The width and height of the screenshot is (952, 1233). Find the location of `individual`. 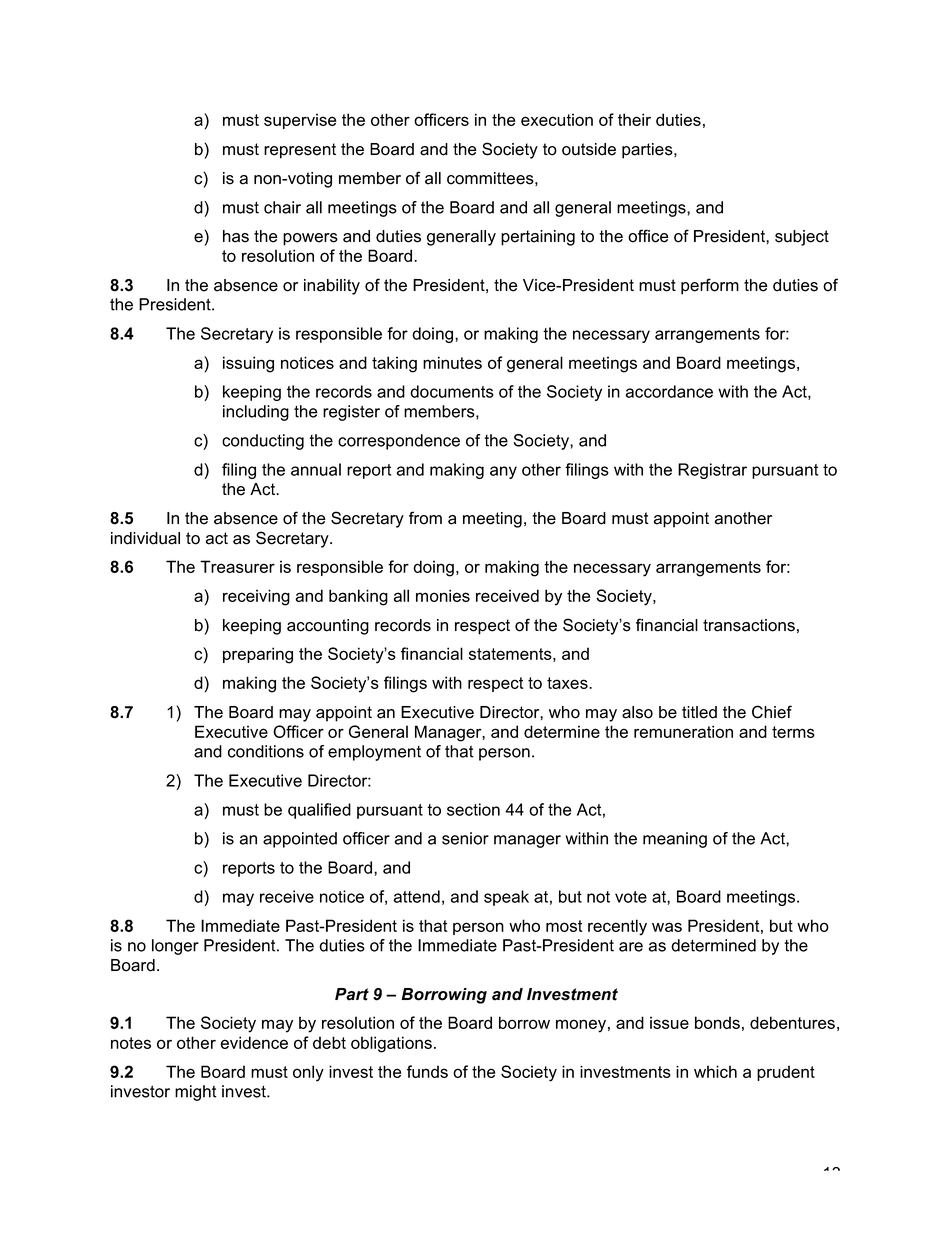

individual is located at coordinates (145, 538).
